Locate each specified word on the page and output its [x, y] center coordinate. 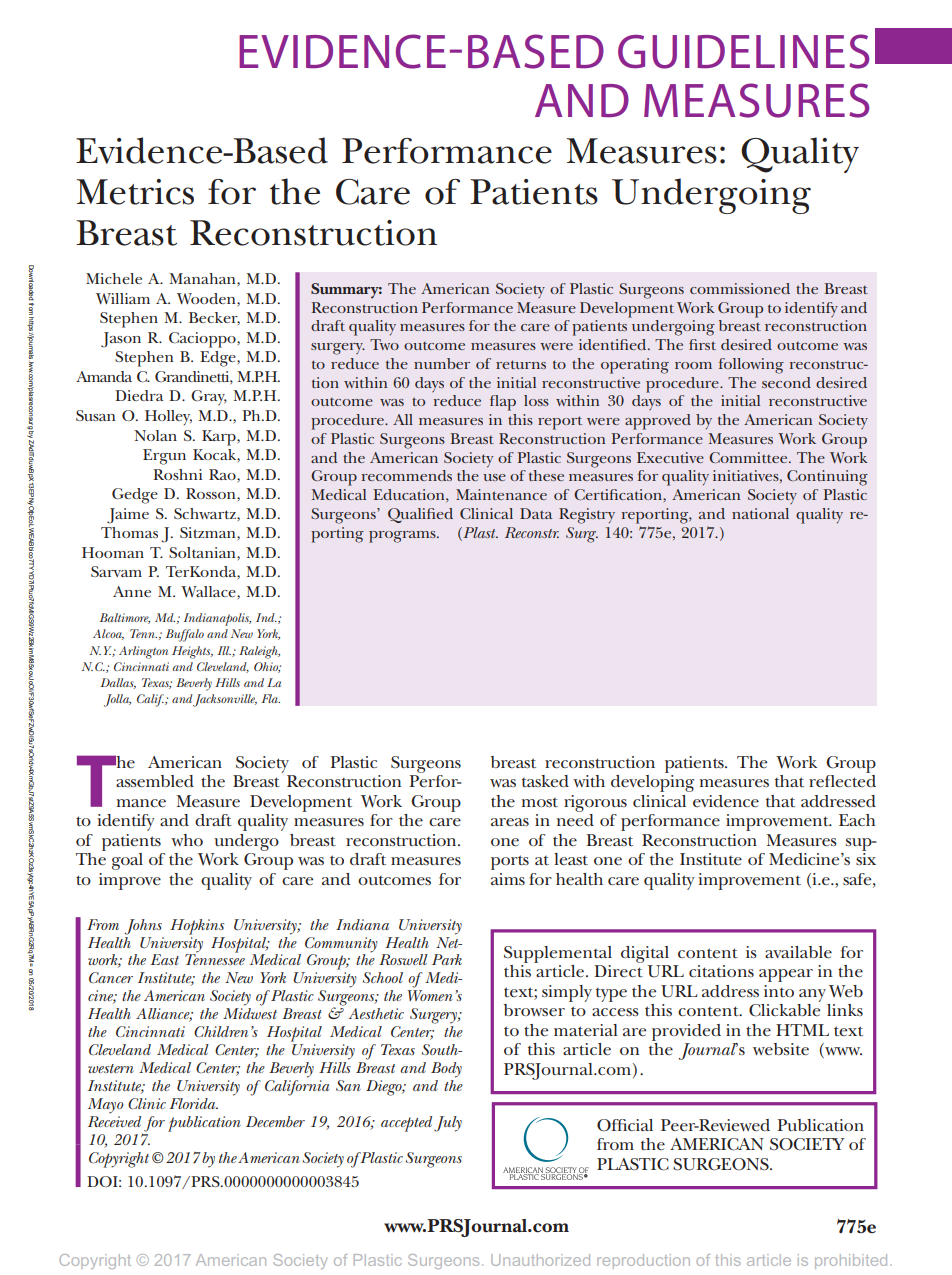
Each [857, 820]
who [187, 840]
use [494, 477]
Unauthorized [540, 1260]
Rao [223, 474]
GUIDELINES [743, 51]
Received [114, 1120]
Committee [749, 457]
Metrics [135, 192]
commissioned [740, 288]
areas [510, 822]
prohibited [851, 1261]
